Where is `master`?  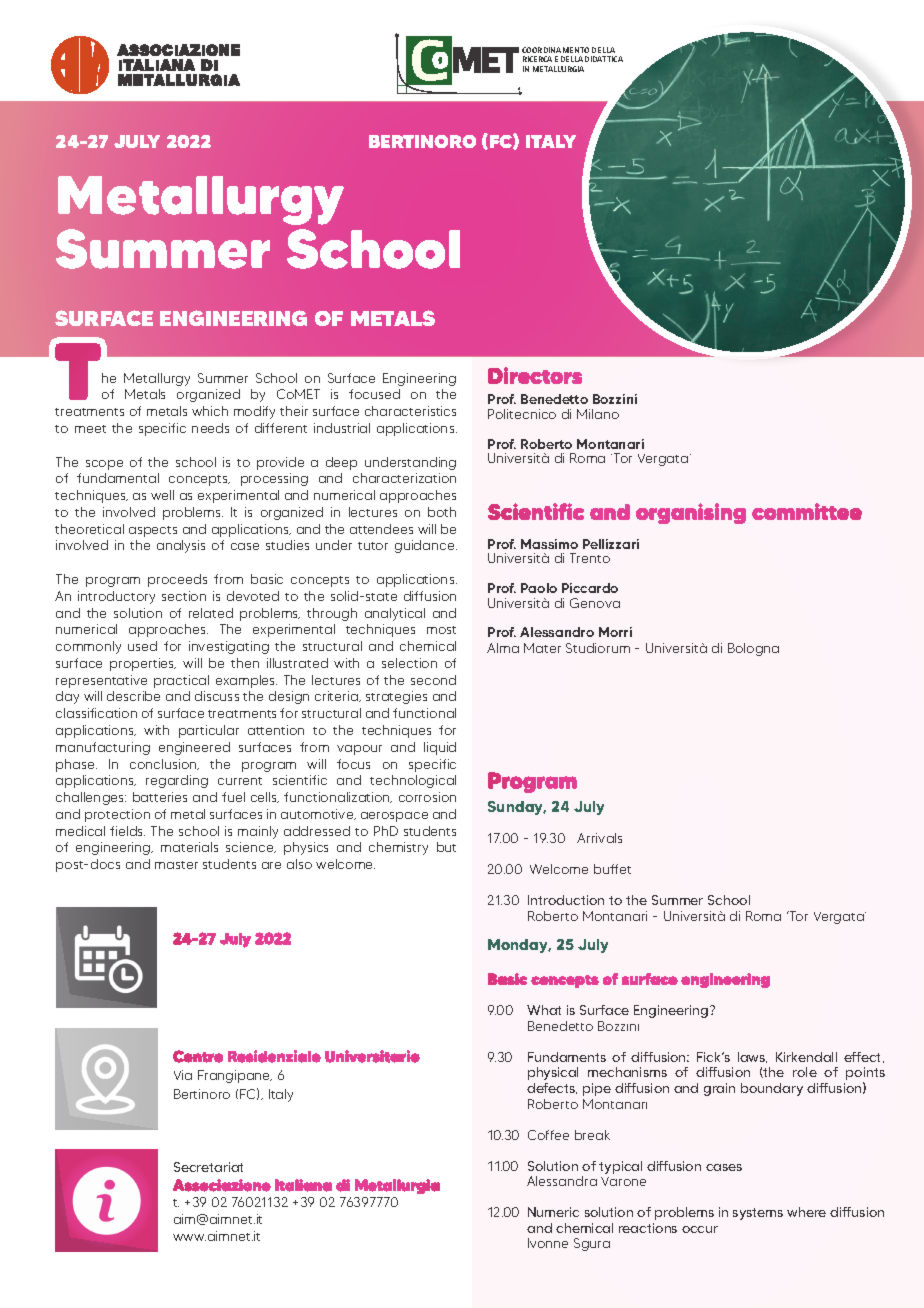 master is located at coordinates (176, 865).
